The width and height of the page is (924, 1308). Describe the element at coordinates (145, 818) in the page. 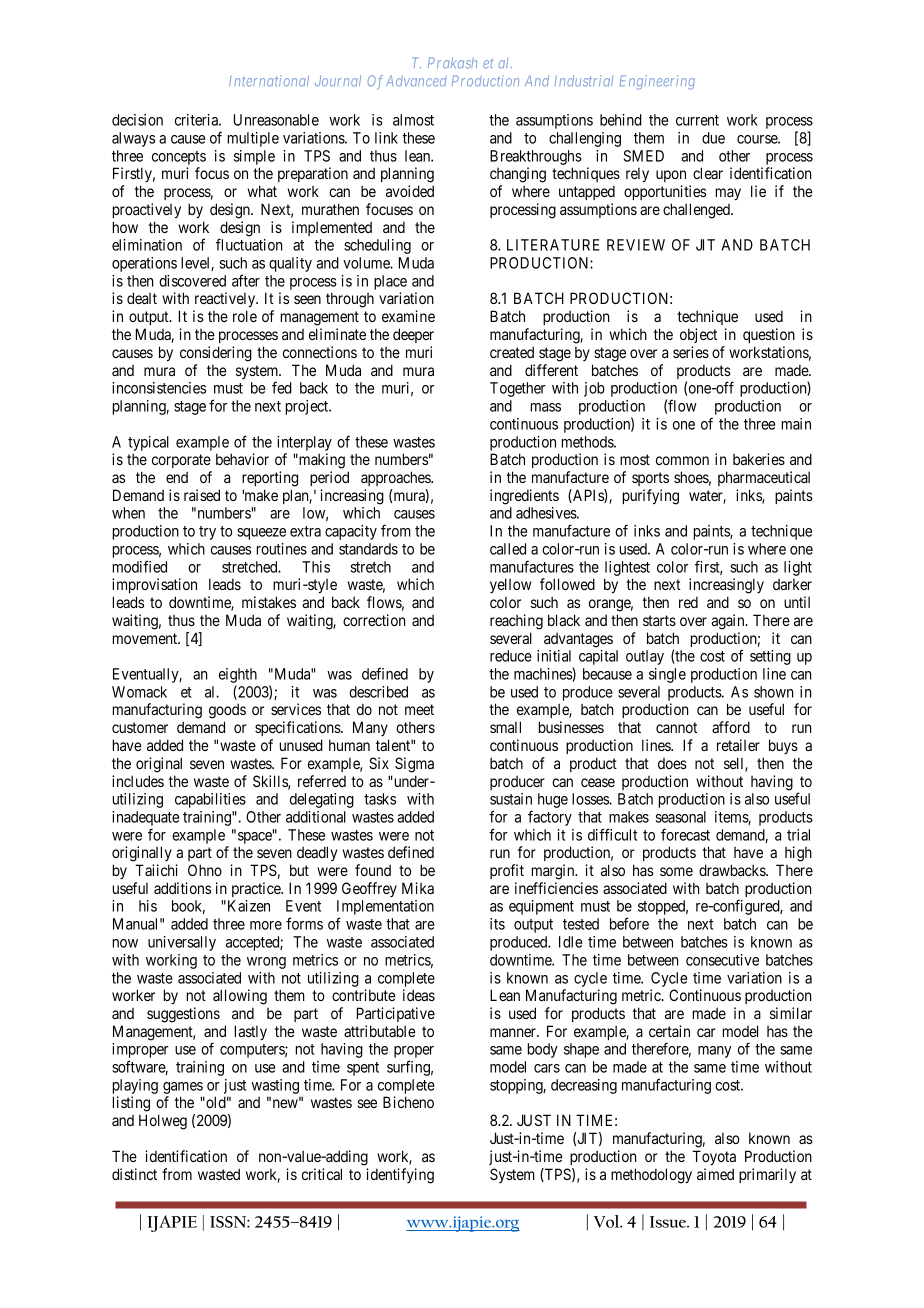

I see `inadequate` at that location.
